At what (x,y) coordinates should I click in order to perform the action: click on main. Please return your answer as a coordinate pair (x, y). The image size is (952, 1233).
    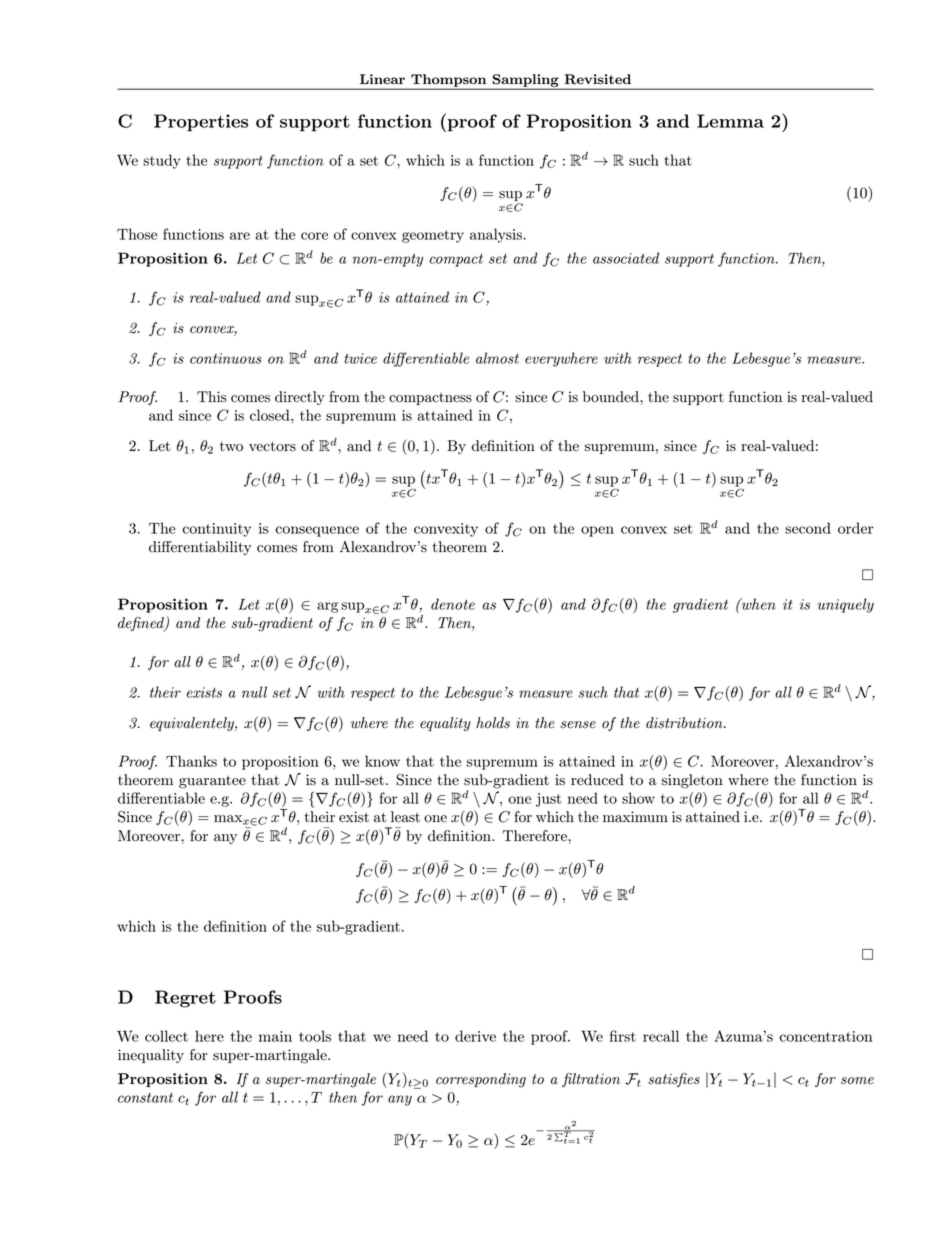
    Looking at the image, I should click on (275, 1036).
